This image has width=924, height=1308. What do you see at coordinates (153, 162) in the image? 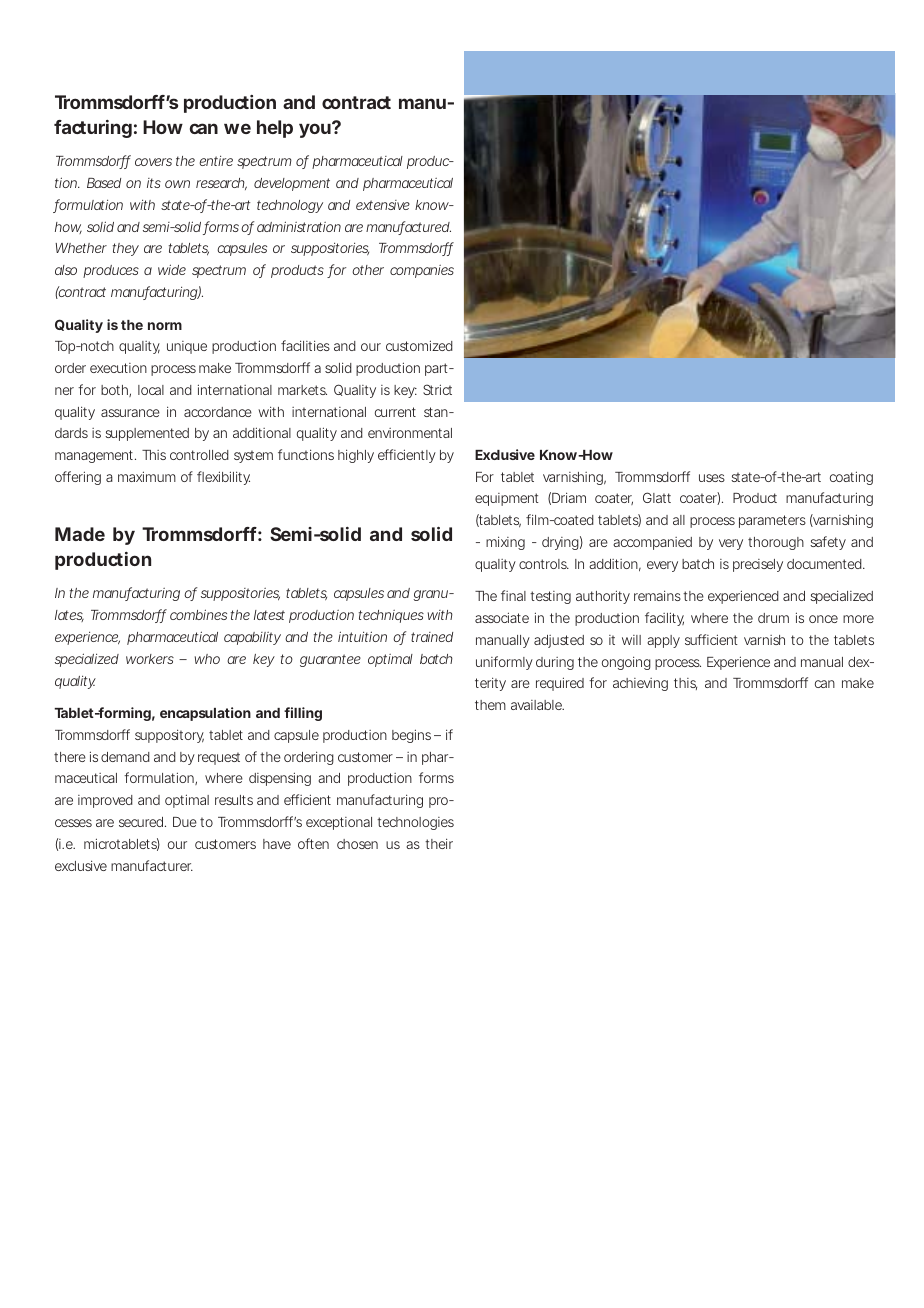
I see `covers` at bounding box center [153, 162].
